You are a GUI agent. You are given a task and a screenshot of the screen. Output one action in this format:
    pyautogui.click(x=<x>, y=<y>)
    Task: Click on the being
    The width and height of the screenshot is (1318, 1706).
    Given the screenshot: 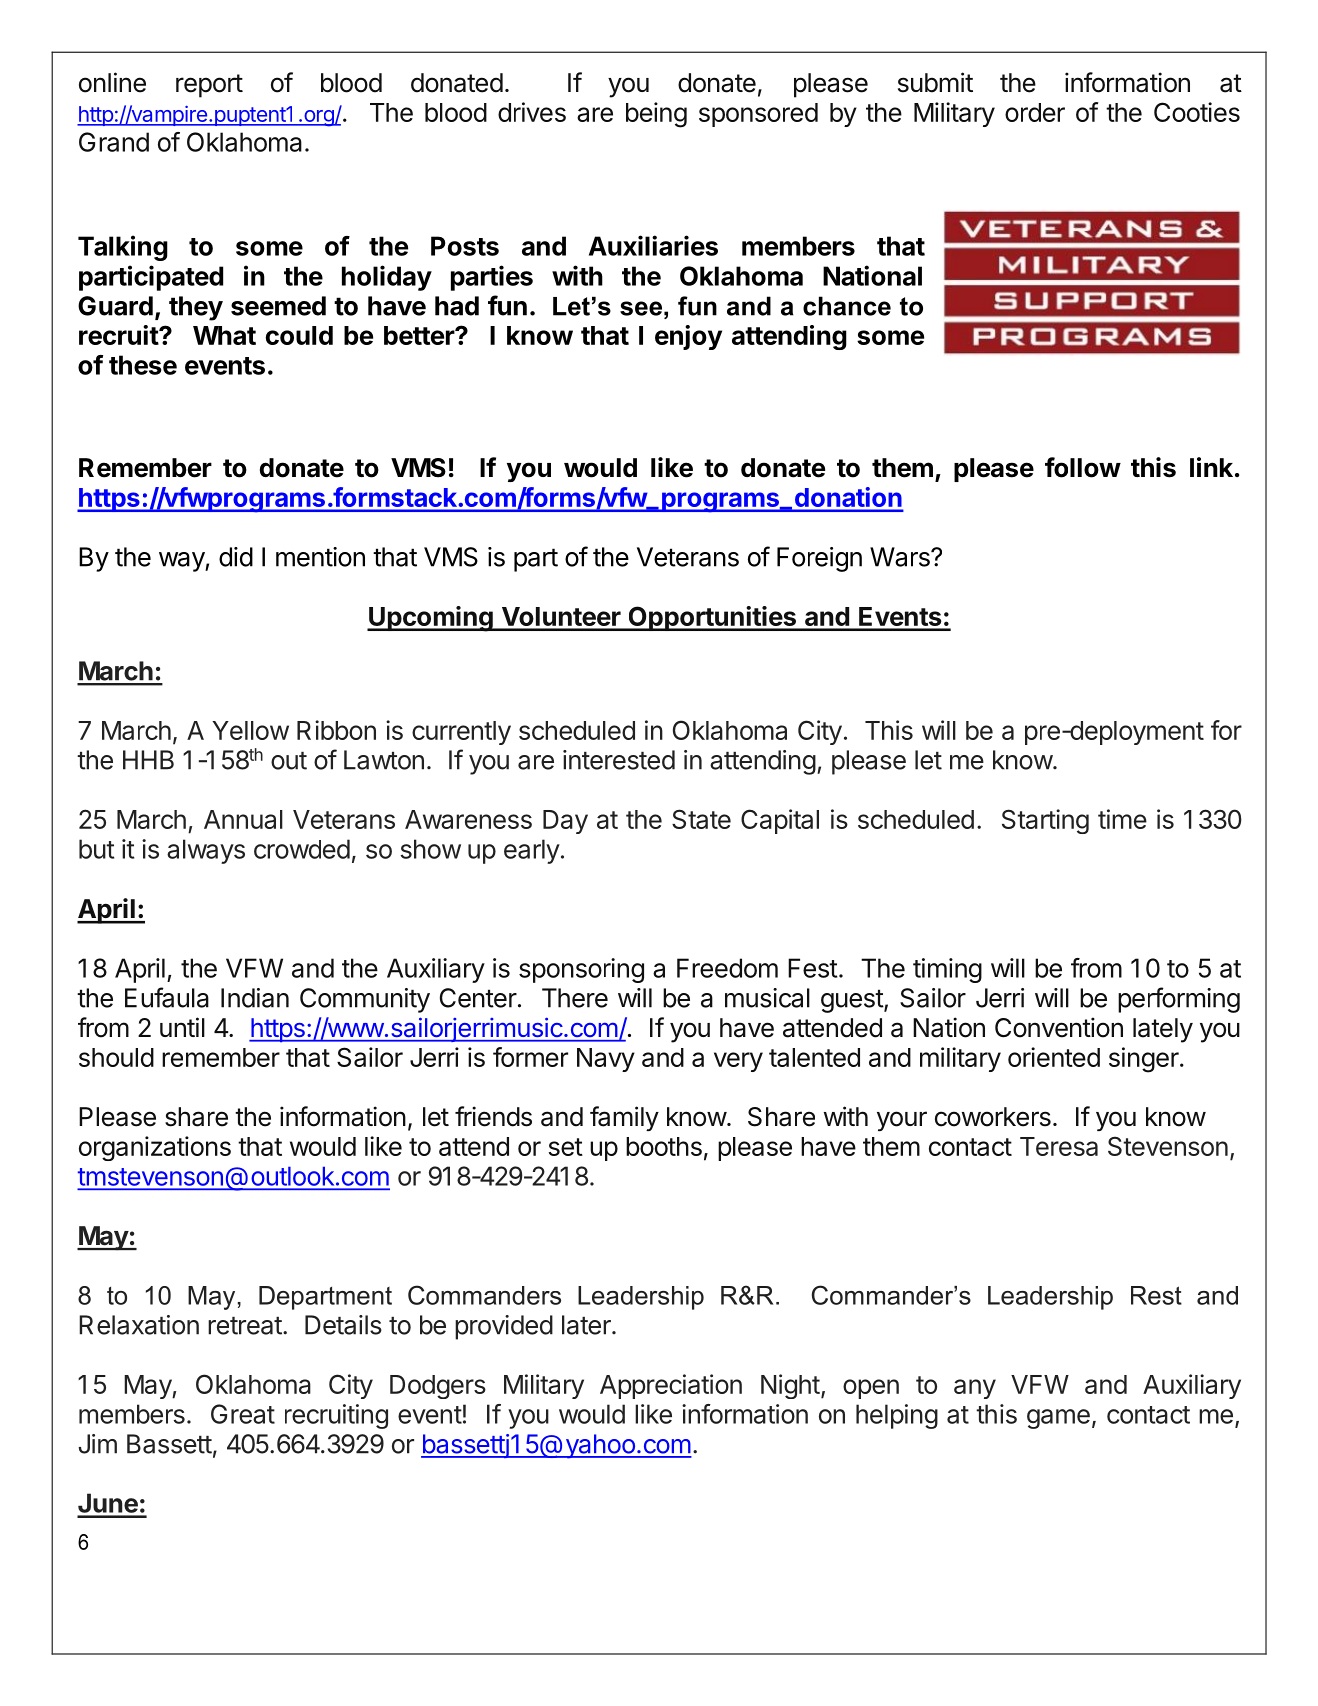 What is the action you would take?
    pyautogui.click(x=656, y=115)
